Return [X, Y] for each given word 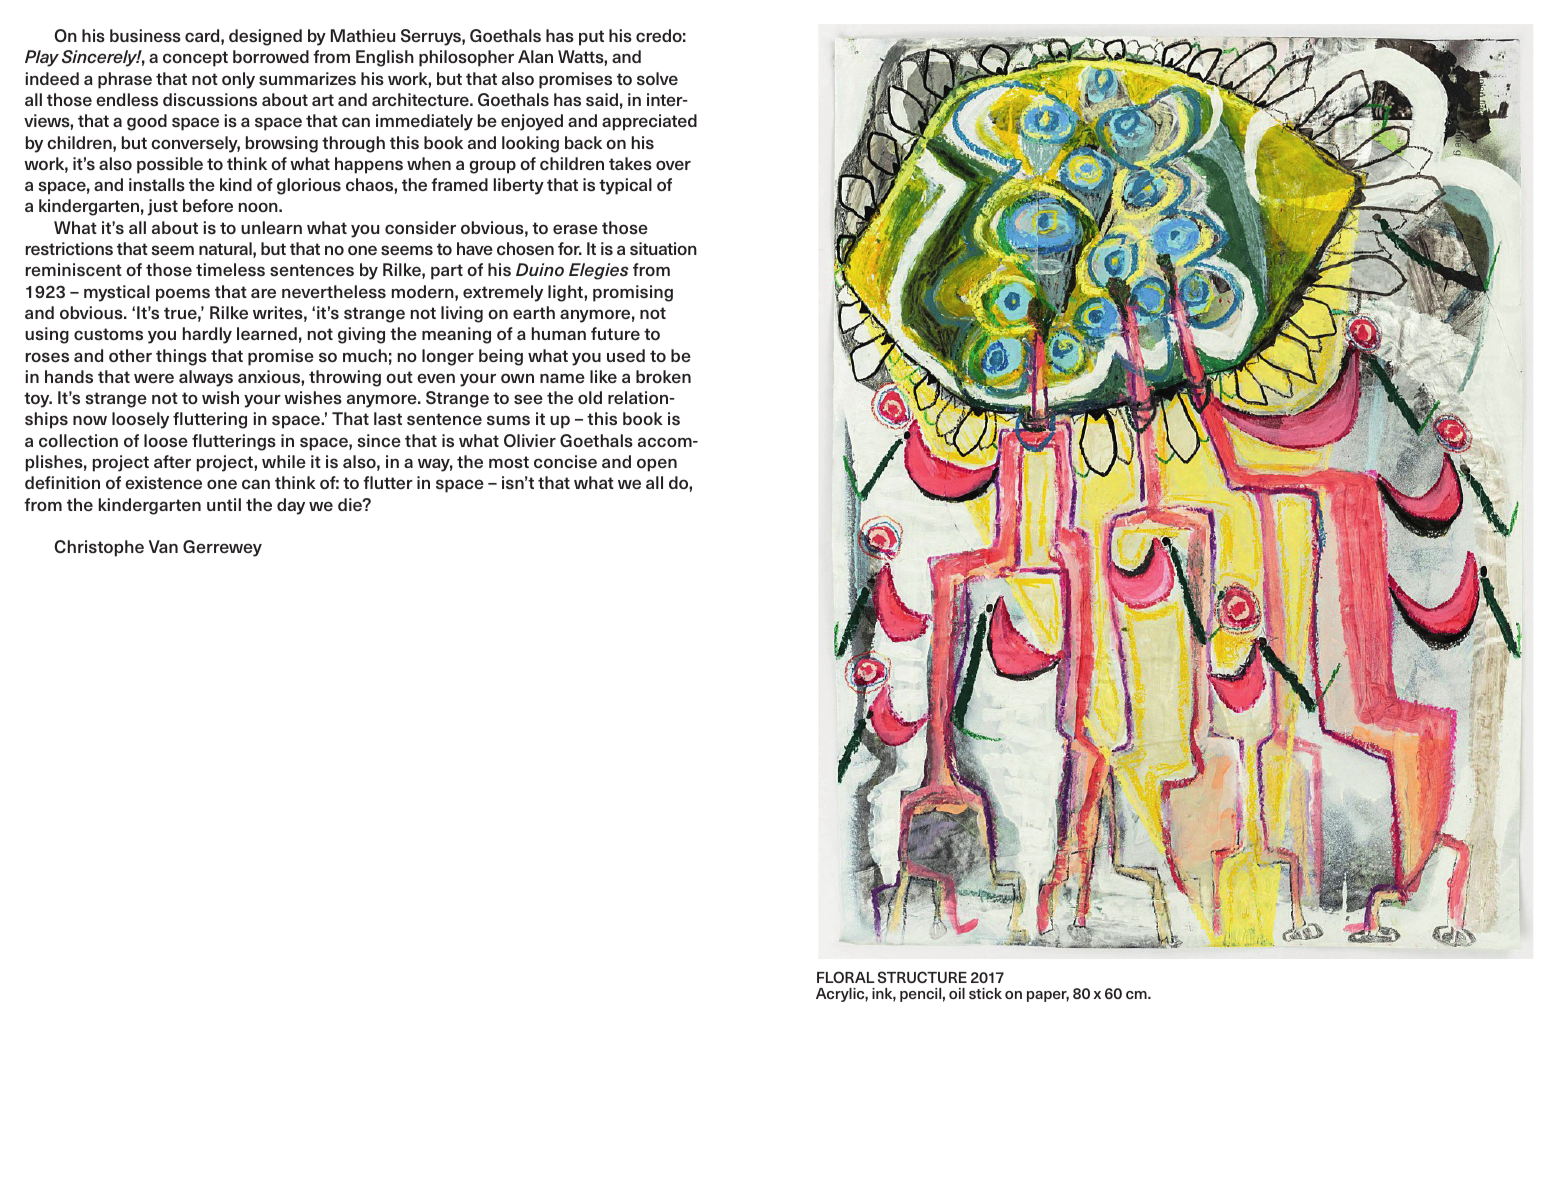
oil [957, 993]
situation [663, 248]
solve [657, 79]
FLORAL [846, 977]
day [291, 506]
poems [183, 295]
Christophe [99, 548]
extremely [503, 293]
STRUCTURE [922, 977]
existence [163, 483]
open [657, 465]
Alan [535, 56]
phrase [125, 80]
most [509, 462]
